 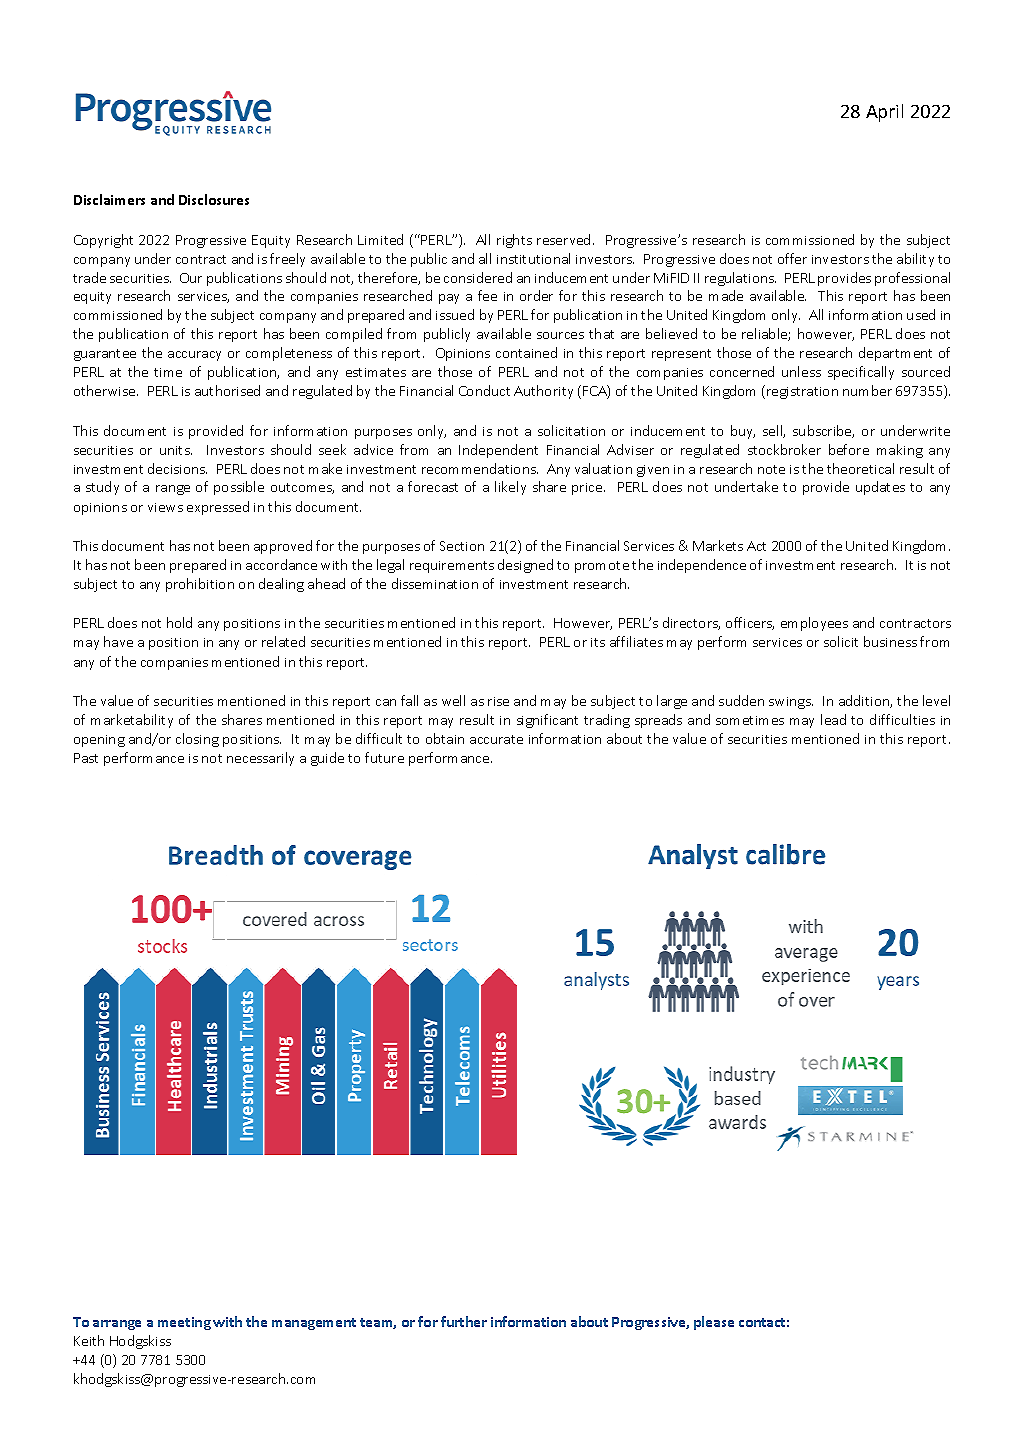 What do you see at coordinates (514, 241) in the screenshot?
I see `rights` at bounding box center [514, 241].
